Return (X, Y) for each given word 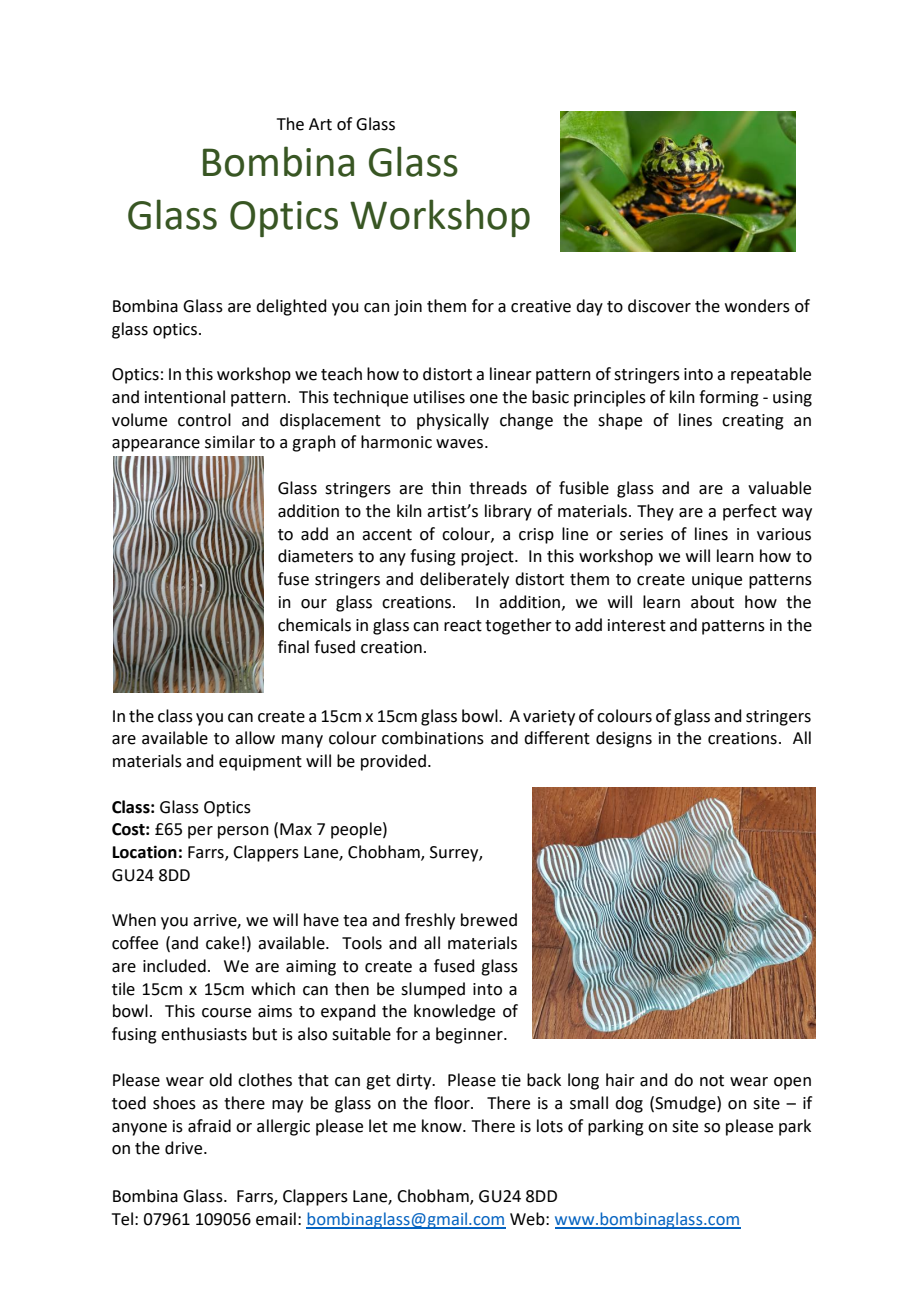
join (408, 308)
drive (185, 1148)
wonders (757, 306)
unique (717, 581)
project (488, 558)
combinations (433, 738)
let (378, 1126)
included (174, 966)
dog (629, 1104)
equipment (260, 763)
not (712, 1081)
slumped (433, 990)
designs (624, 739)
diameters (315, 556)
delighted (291, 307)
